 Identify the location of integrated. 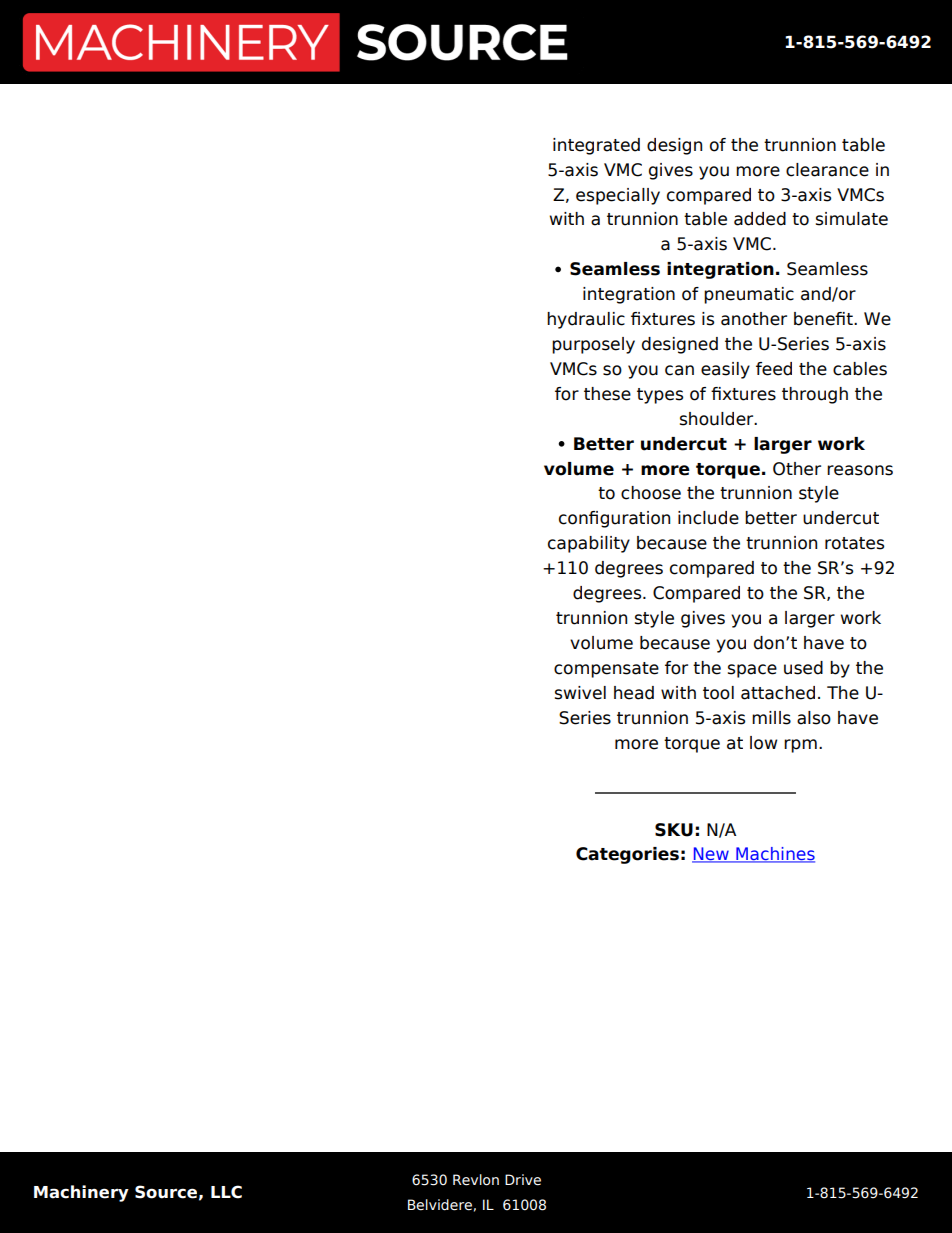
(596, 146).
